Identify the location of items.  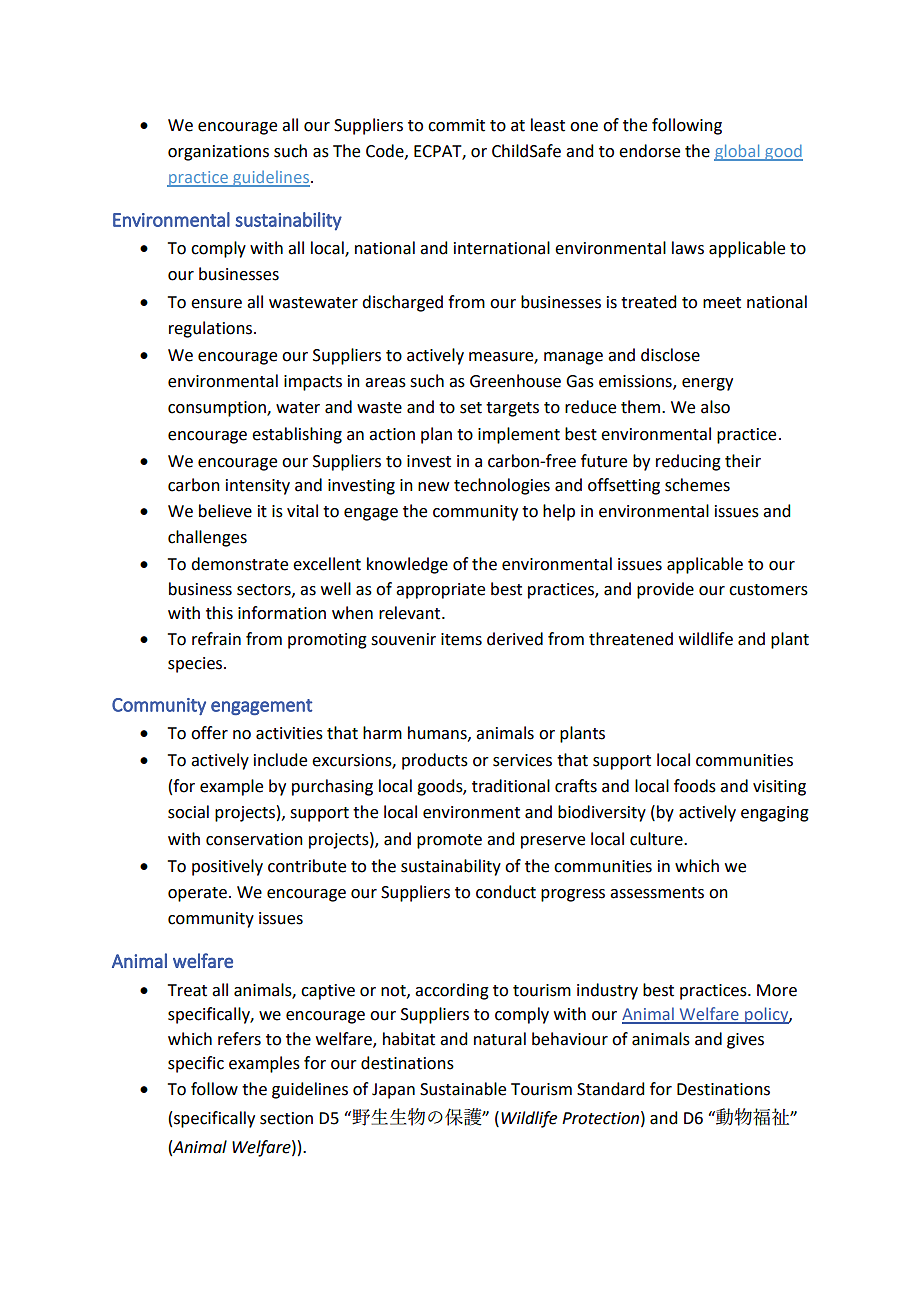
(461, 639).
